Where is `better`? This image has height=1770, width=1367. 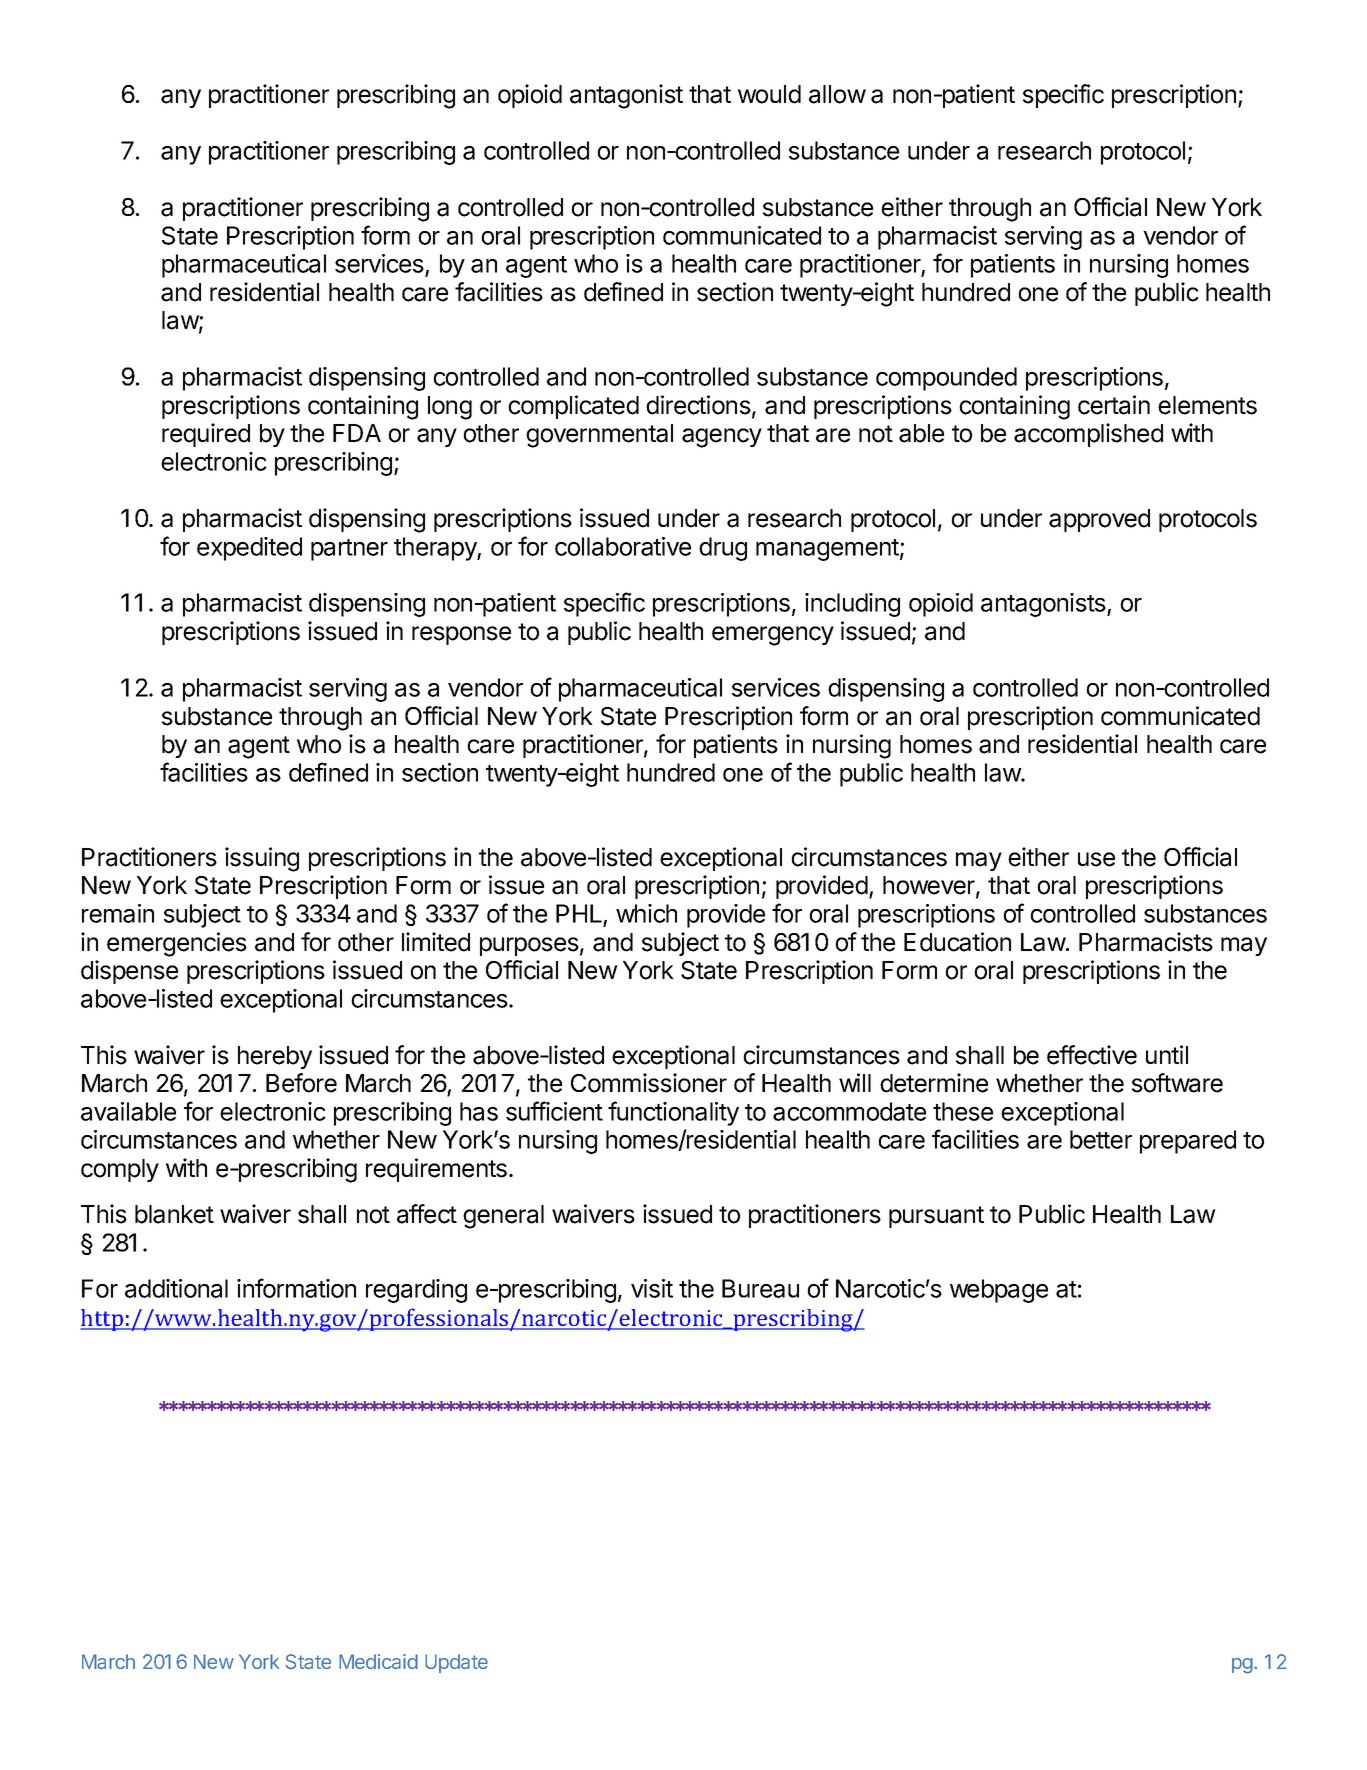 better is located at coordinates (1101, 1139).
